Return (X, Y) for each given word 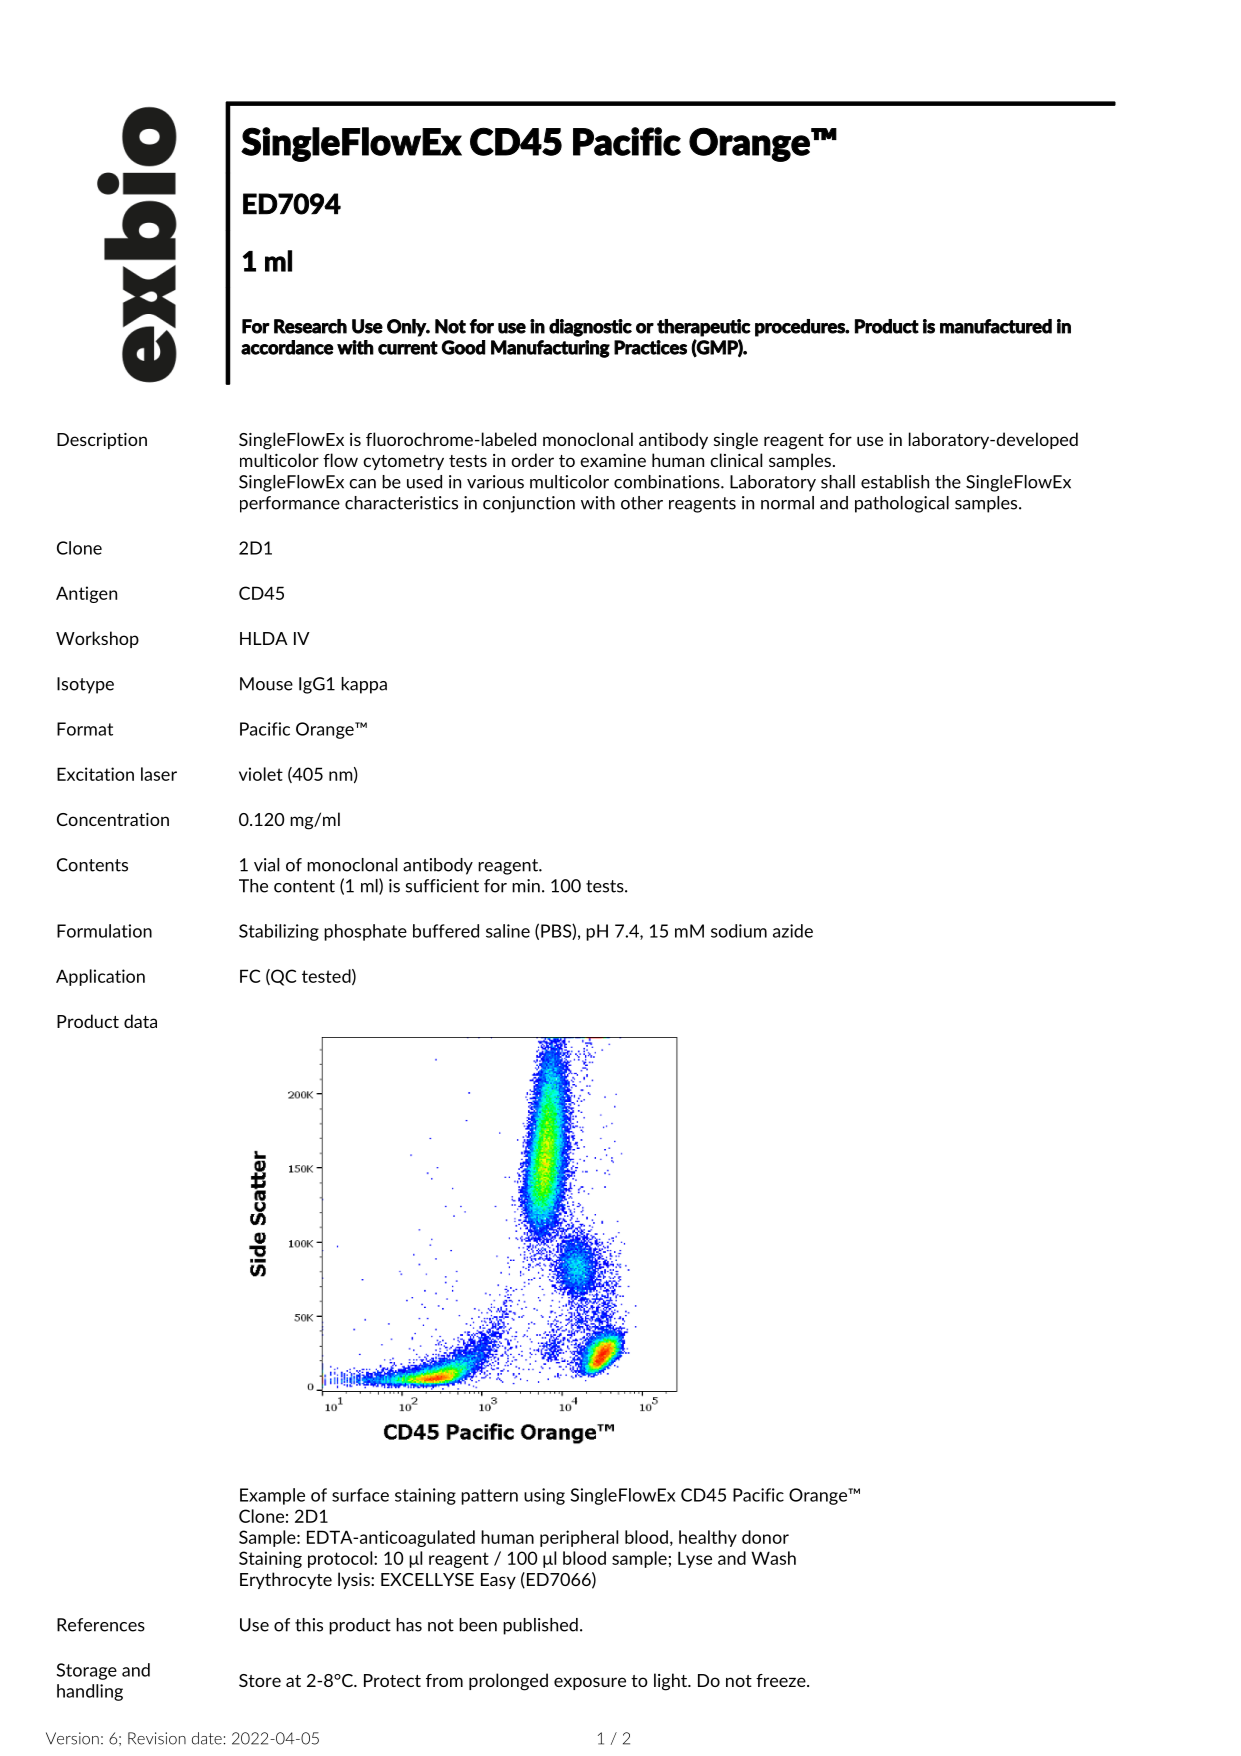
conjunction (529, 504)
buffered (446, 931)
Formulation (104, 931)
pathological (902, 504)
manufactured (996, 326)
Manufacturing (550, 349)
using (544, 1496)
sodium (739, 931)
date (208, 1738)
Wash (773, 1558)
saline (508, 931)
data (140, 1021)
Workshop (97, 639)
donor (765, 1537)
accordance (287, 347)
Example (272, 1496)
